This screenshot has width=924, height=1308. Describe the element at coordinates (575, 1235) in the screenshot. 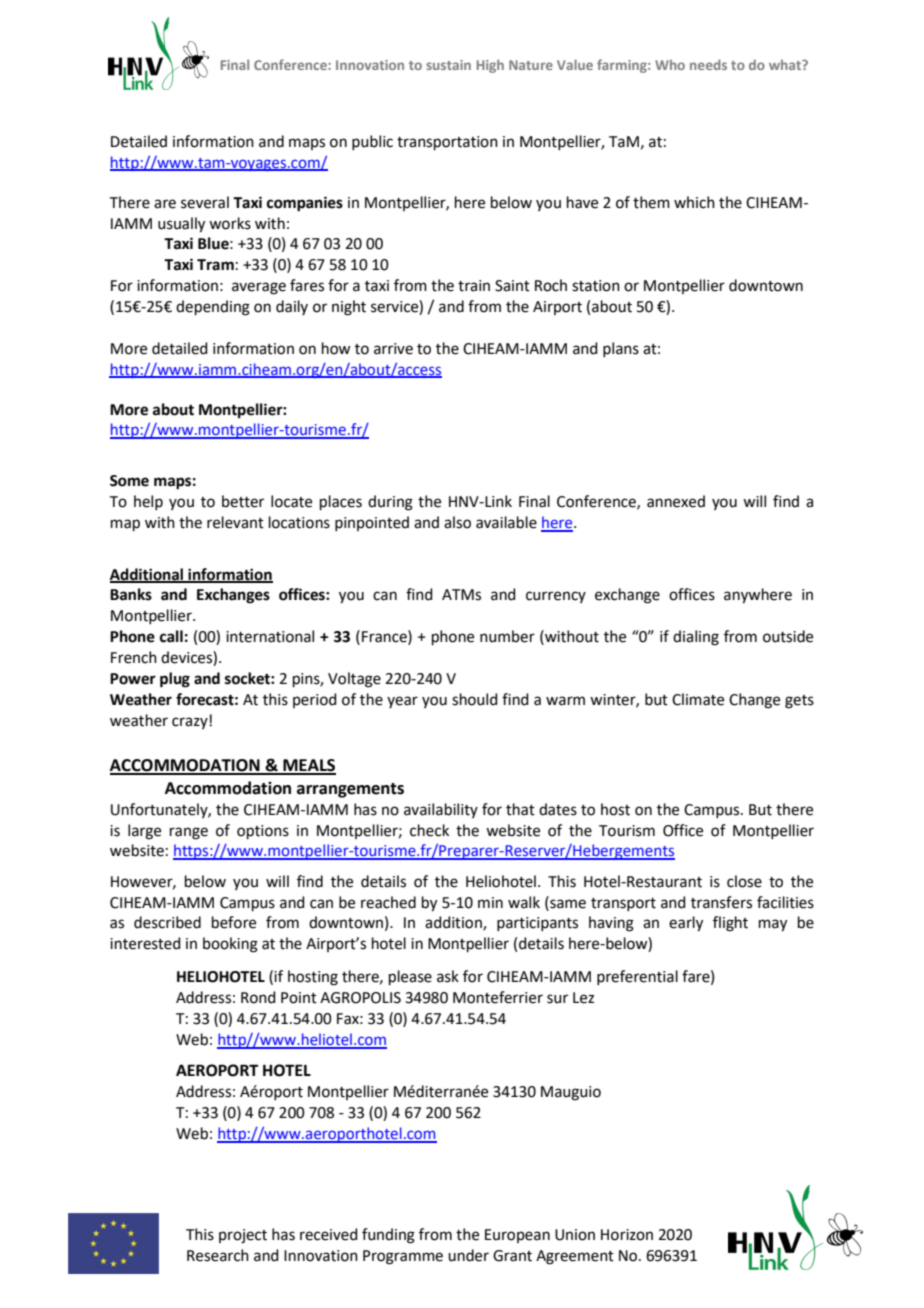

I see `Union` at that location.
